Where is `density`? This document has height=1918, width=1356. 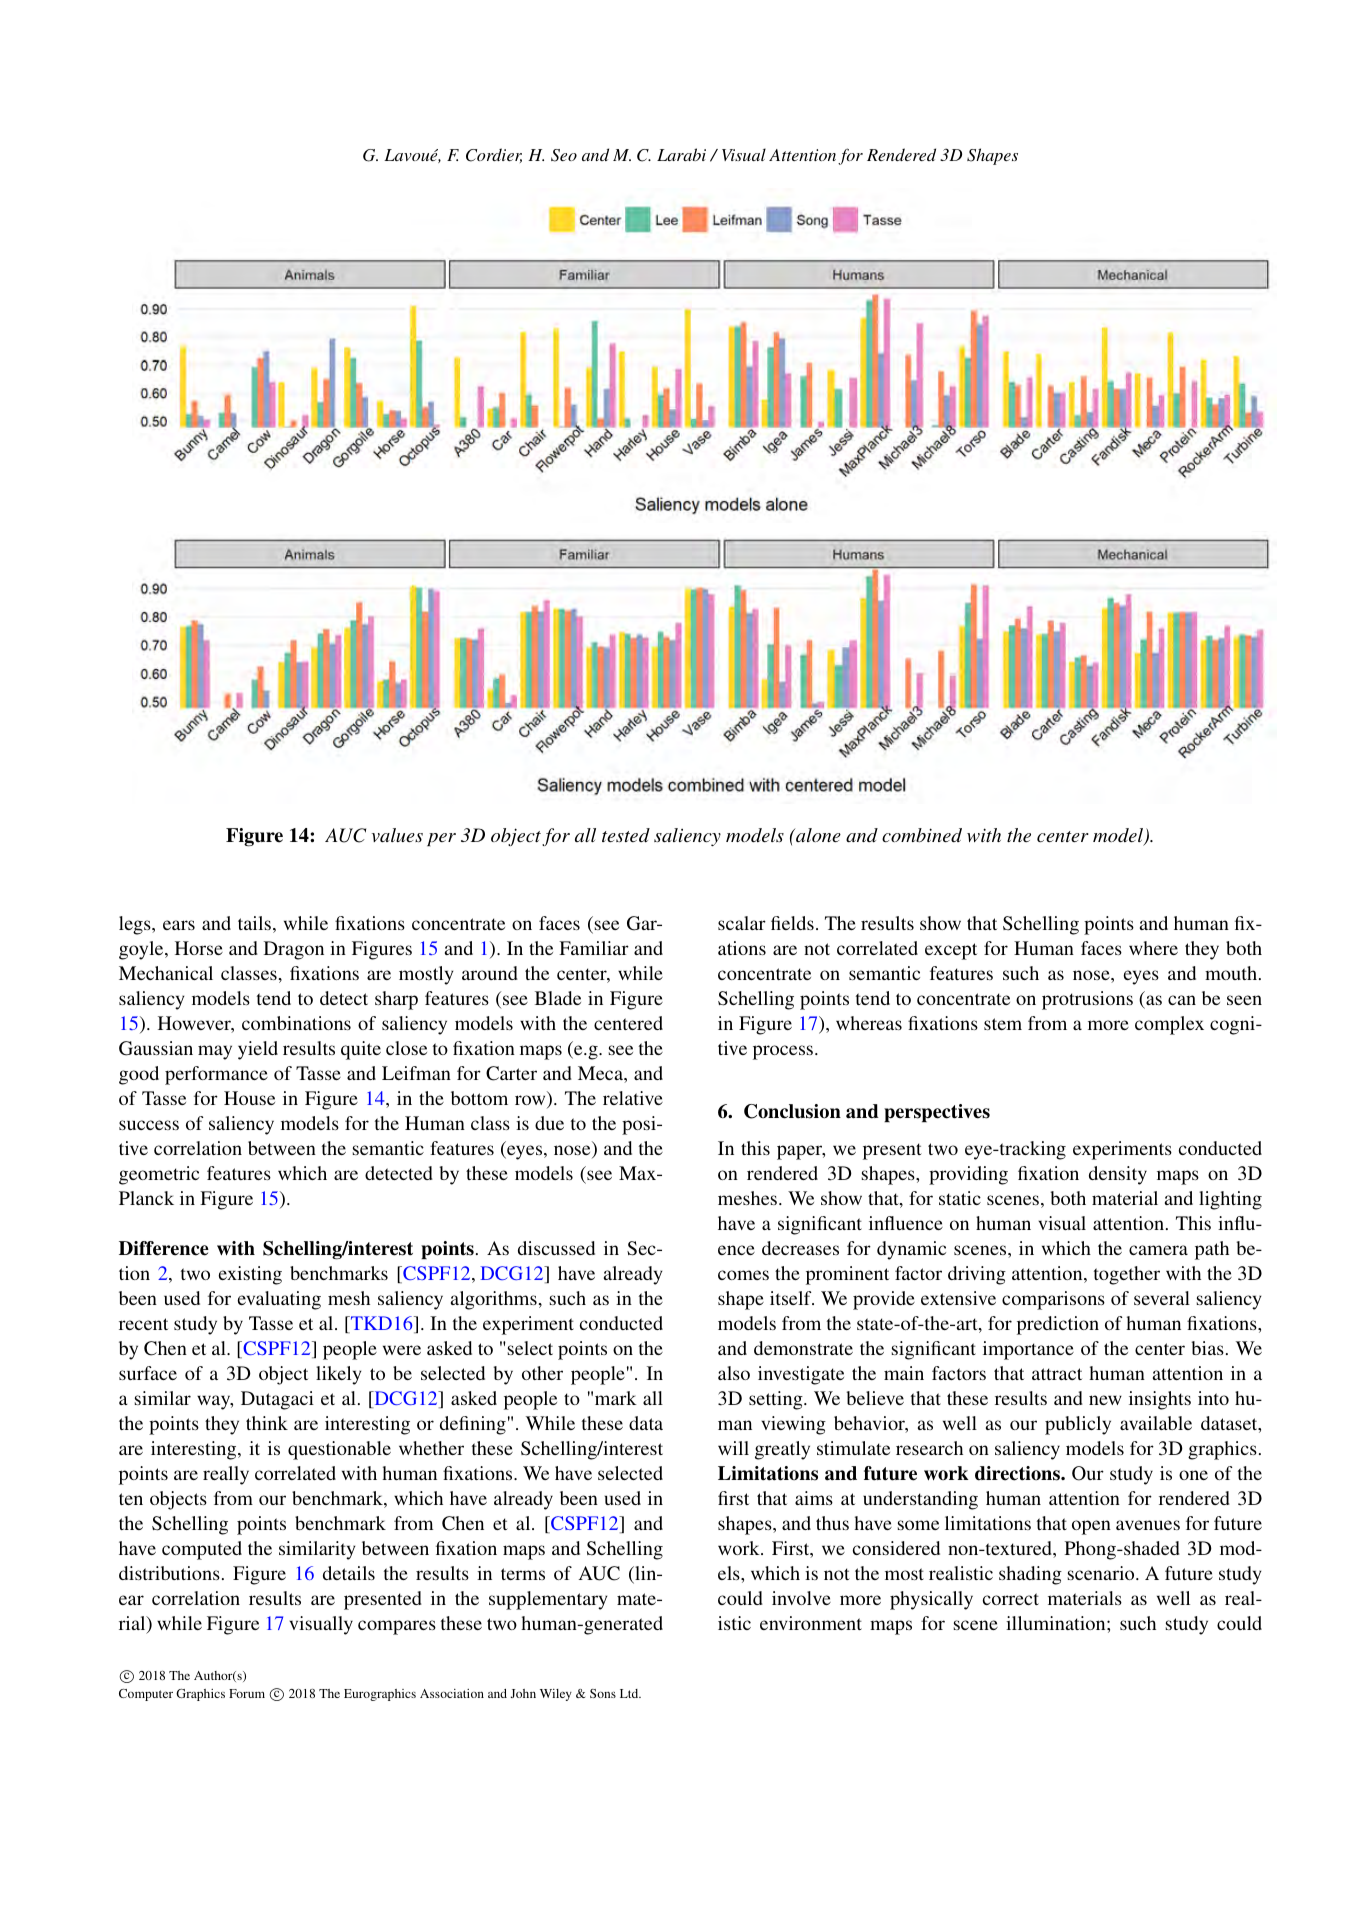
density is located at coordinates (1118, 1175).
